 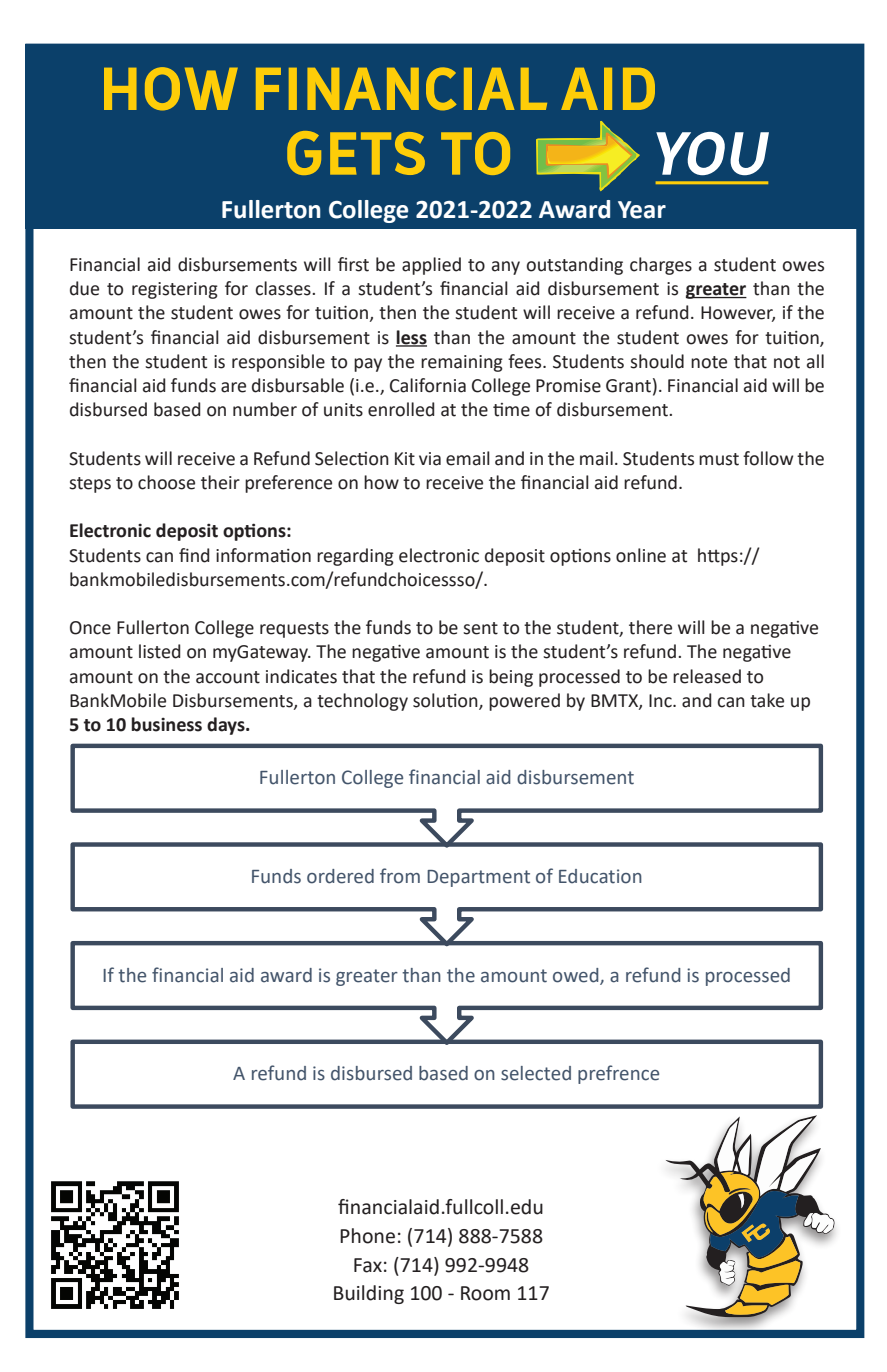 What do you see at coordinates (485, 1293) in the screenshot?
I see `Room` at bounding box center [485, 1293].
